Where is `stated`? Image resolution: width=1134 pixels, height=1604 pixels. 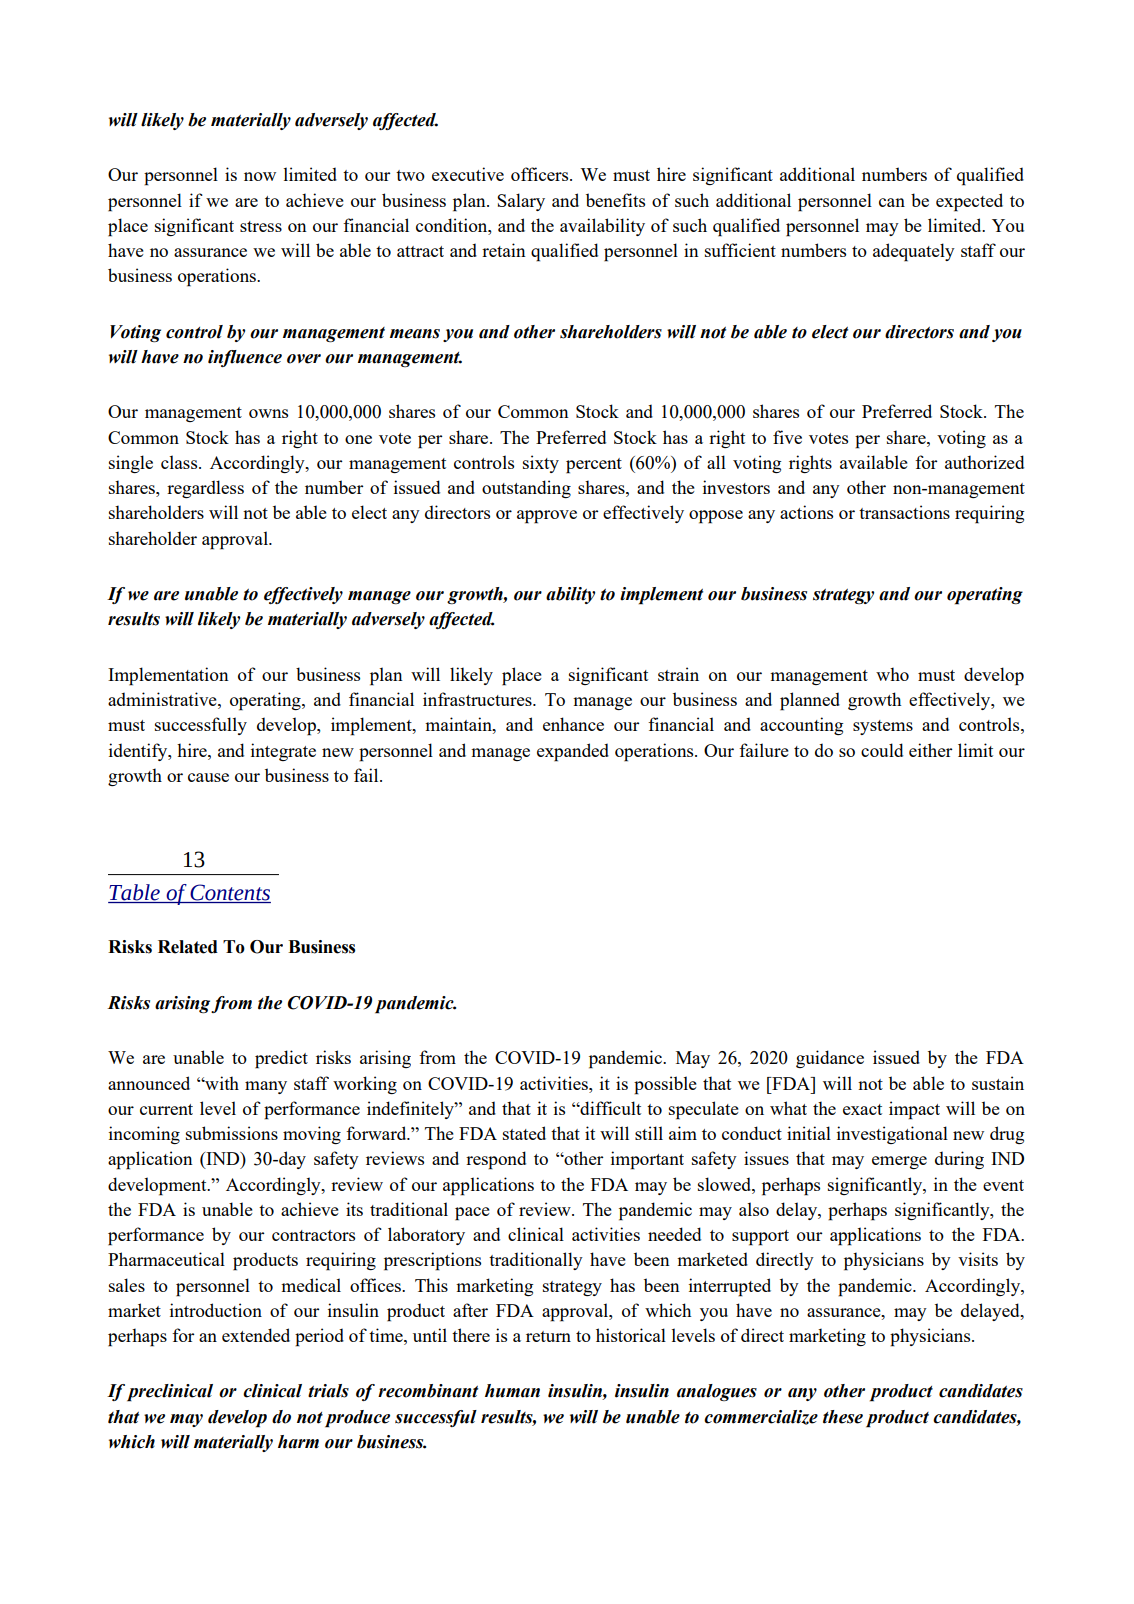
stated is located at coordinates (524, 1133).
